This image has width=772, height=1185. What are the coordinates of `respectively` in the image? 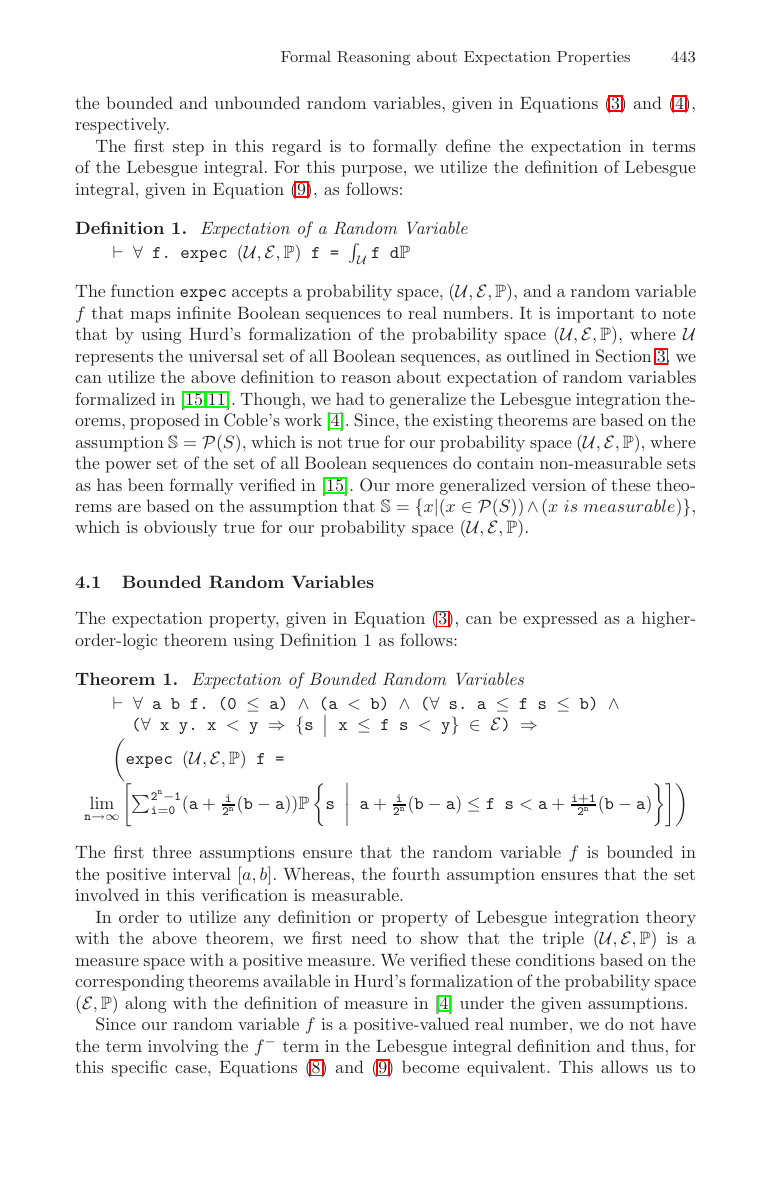 It's located at (122, 125).
